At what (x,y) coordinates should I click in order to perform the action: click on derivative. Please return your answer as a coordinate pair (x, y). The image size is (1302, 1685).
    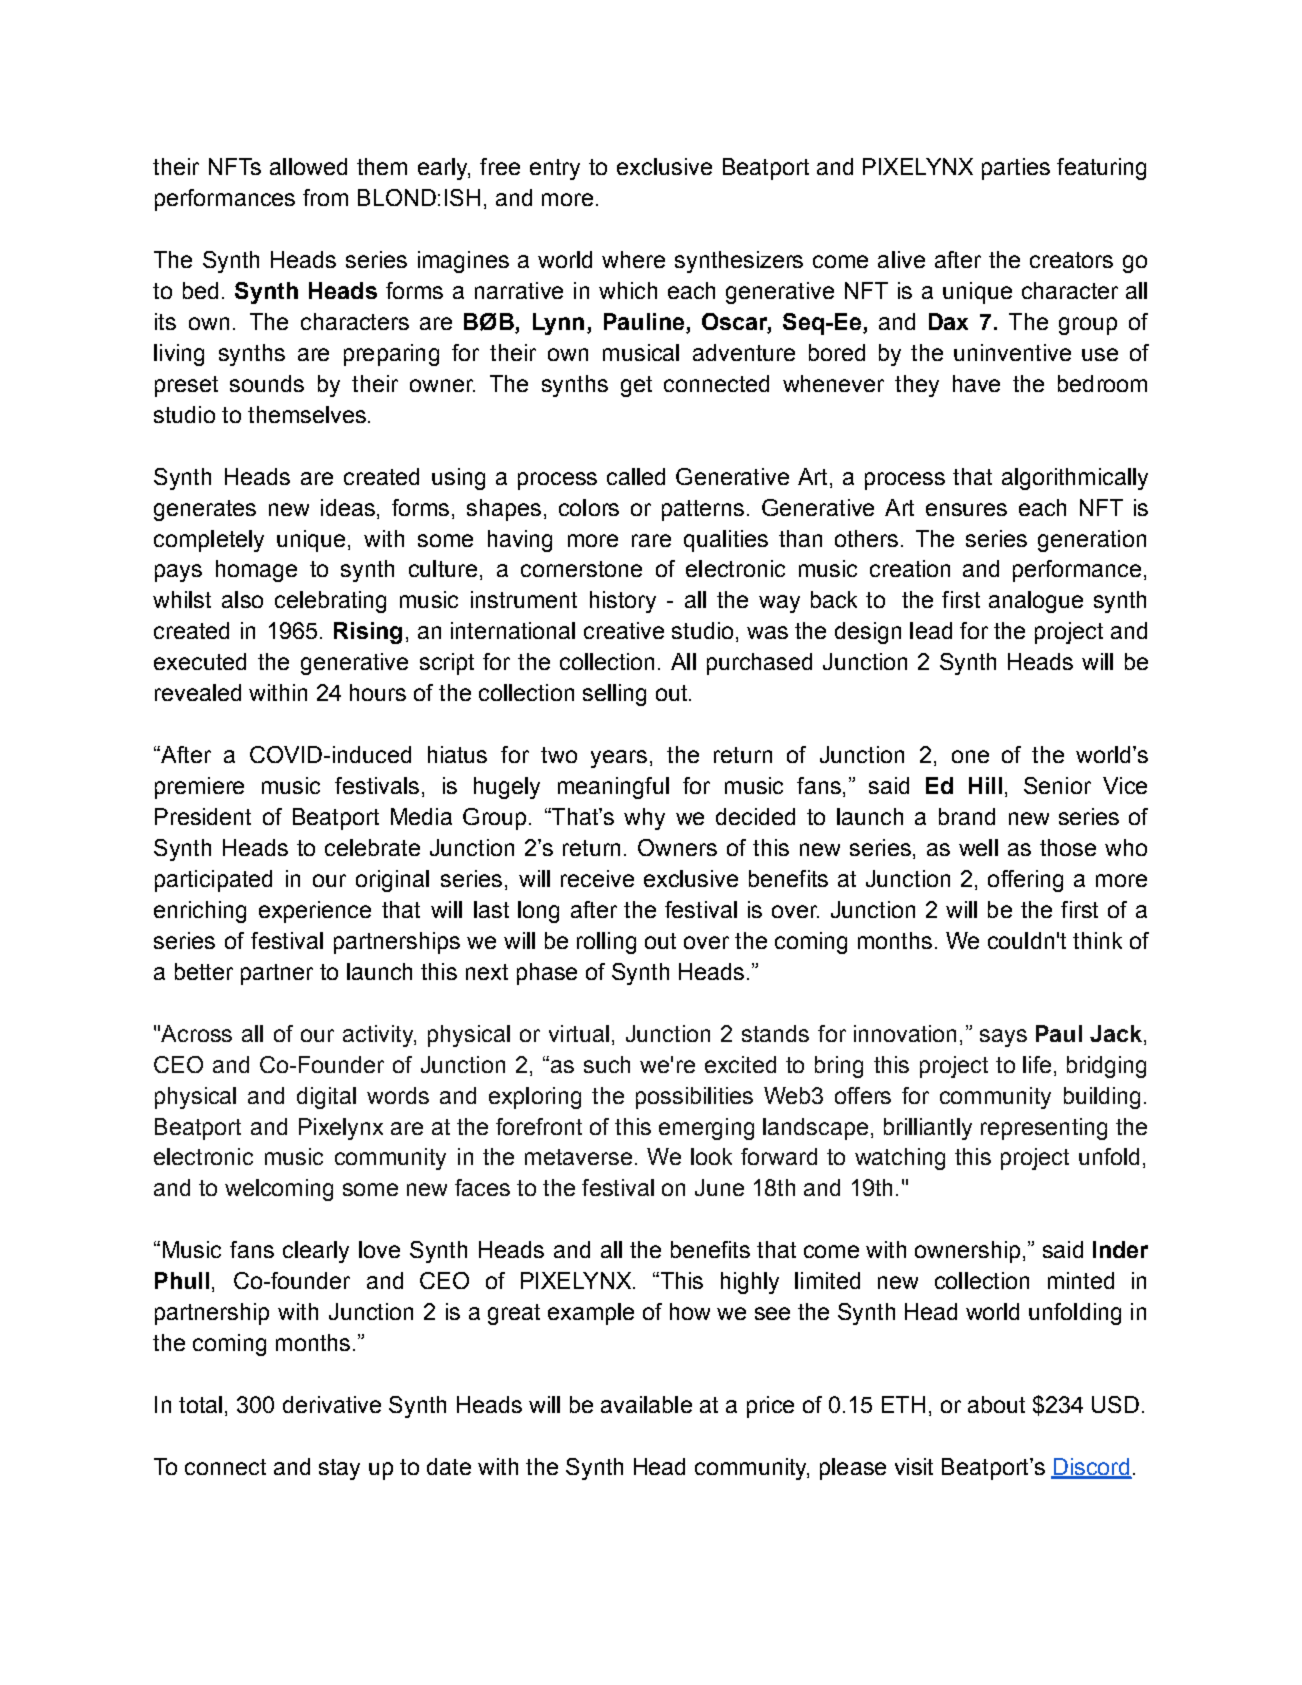
    Looking at the image, I should click on (332, 1404).
